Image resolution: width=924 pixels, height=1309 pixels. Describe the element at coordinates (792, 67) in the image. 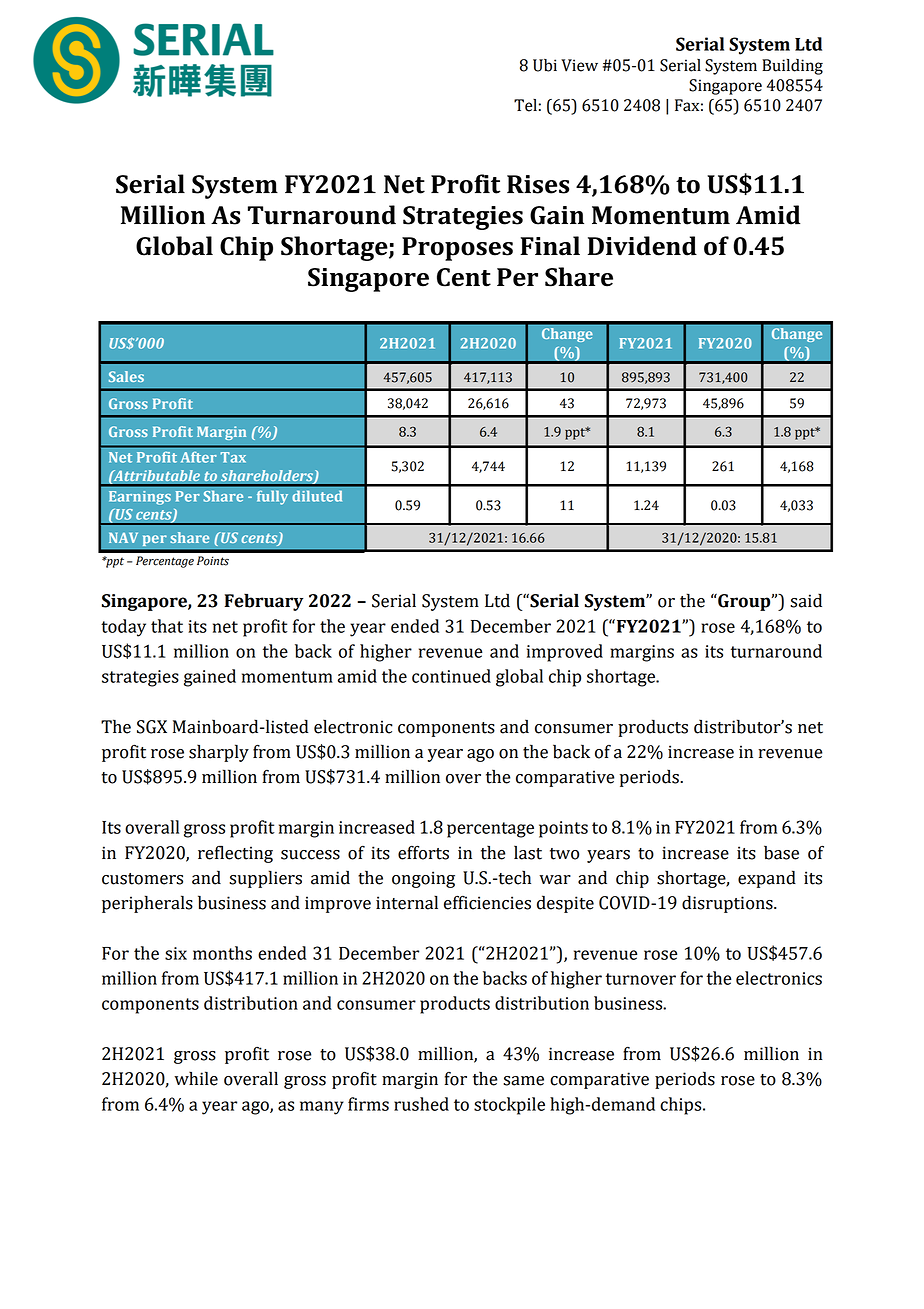

I see `Building` at that location.
